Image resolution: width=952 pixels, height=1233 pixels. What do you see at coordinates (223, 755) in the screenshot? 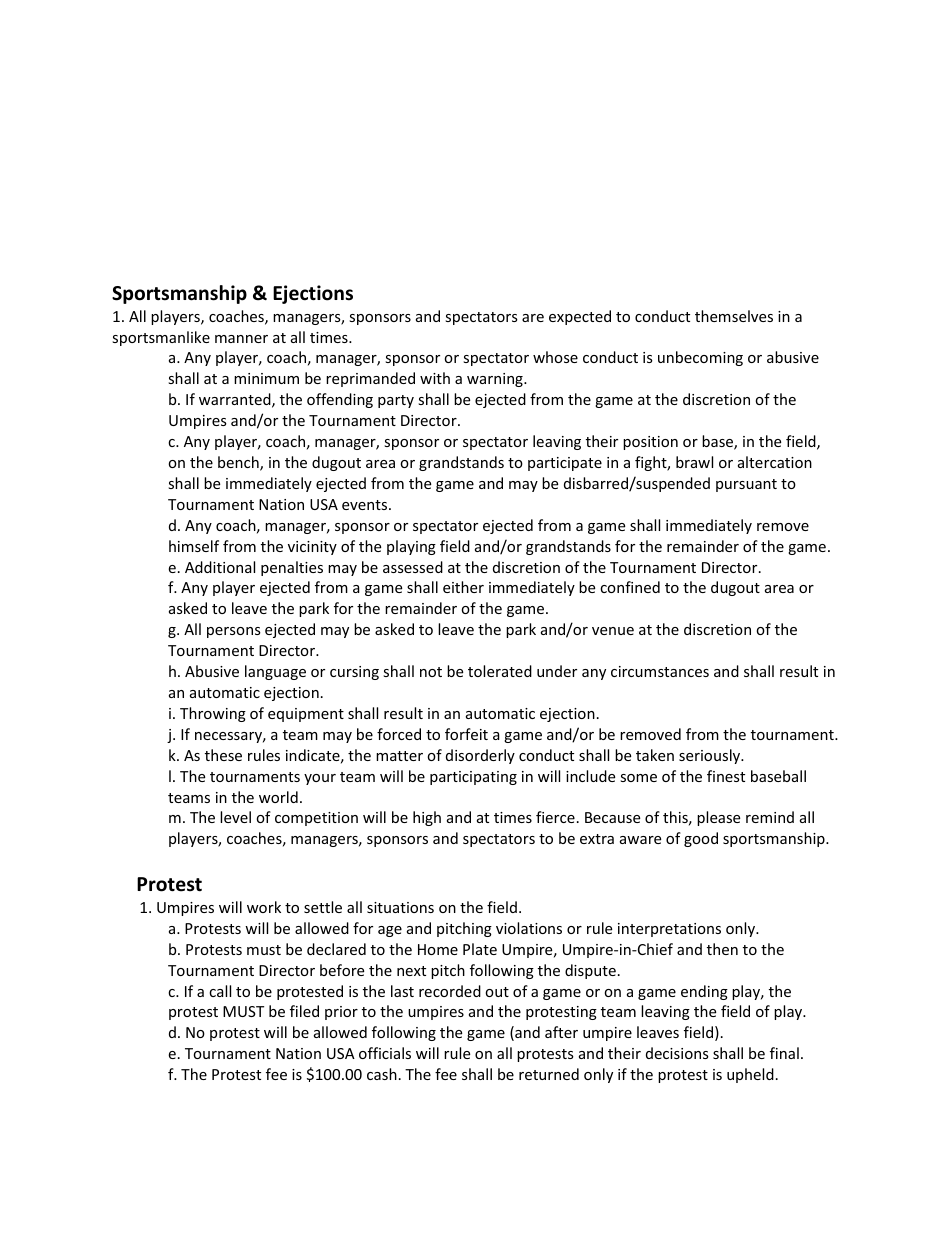
I see `these` at bounding box center [223, 755].
